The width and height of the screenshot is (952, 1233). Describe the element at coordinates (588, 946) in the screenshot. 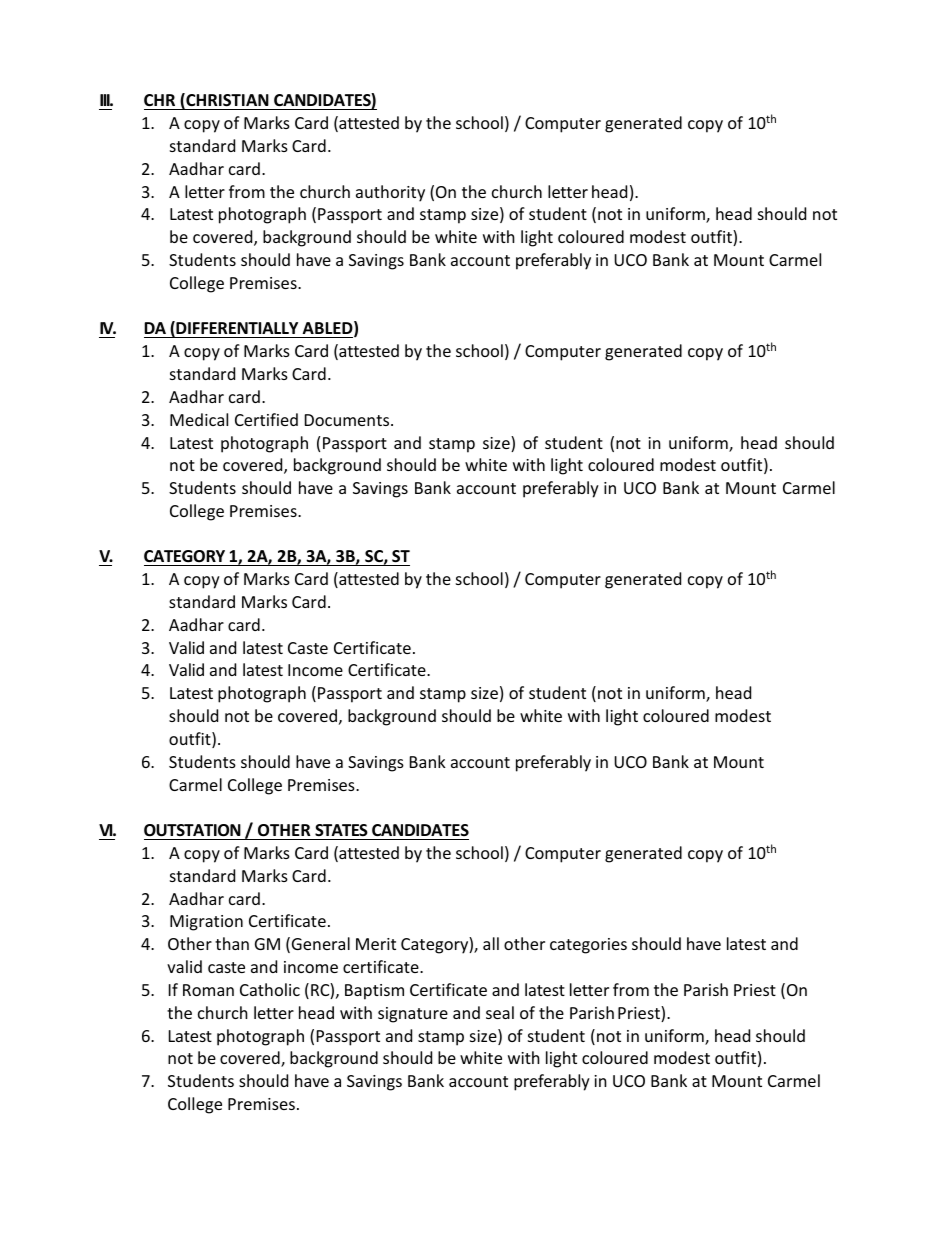

I see `categories` at that location.
